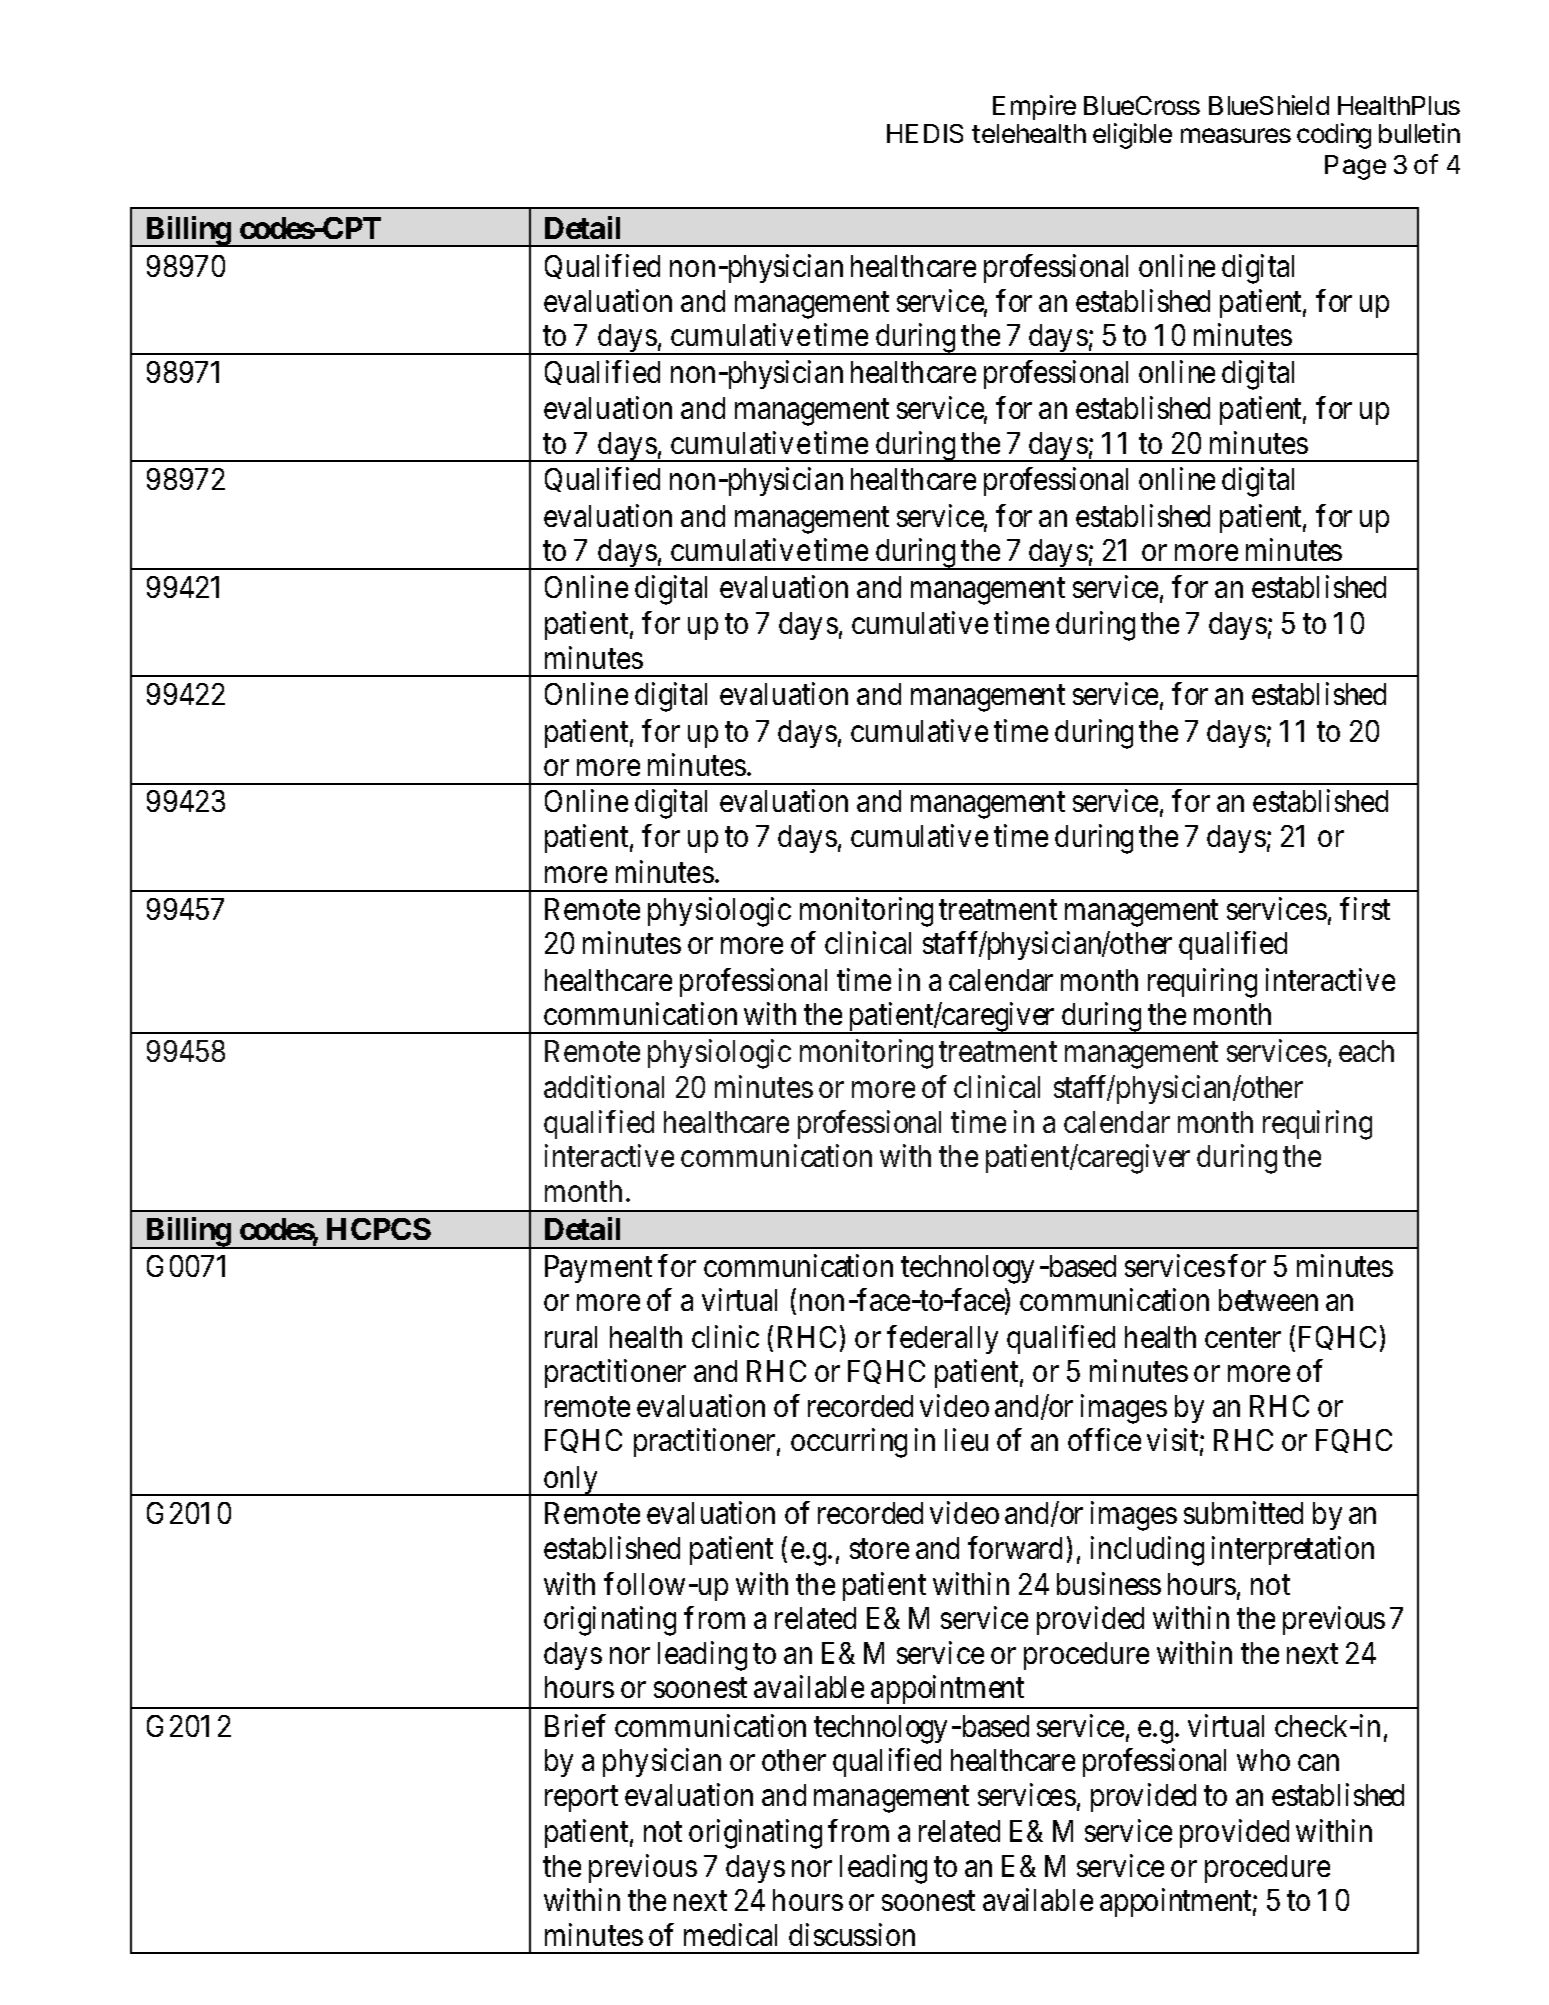  Describe the element at coordinates (598, 1269) in the screenshot. I see `Payment` at that location.
